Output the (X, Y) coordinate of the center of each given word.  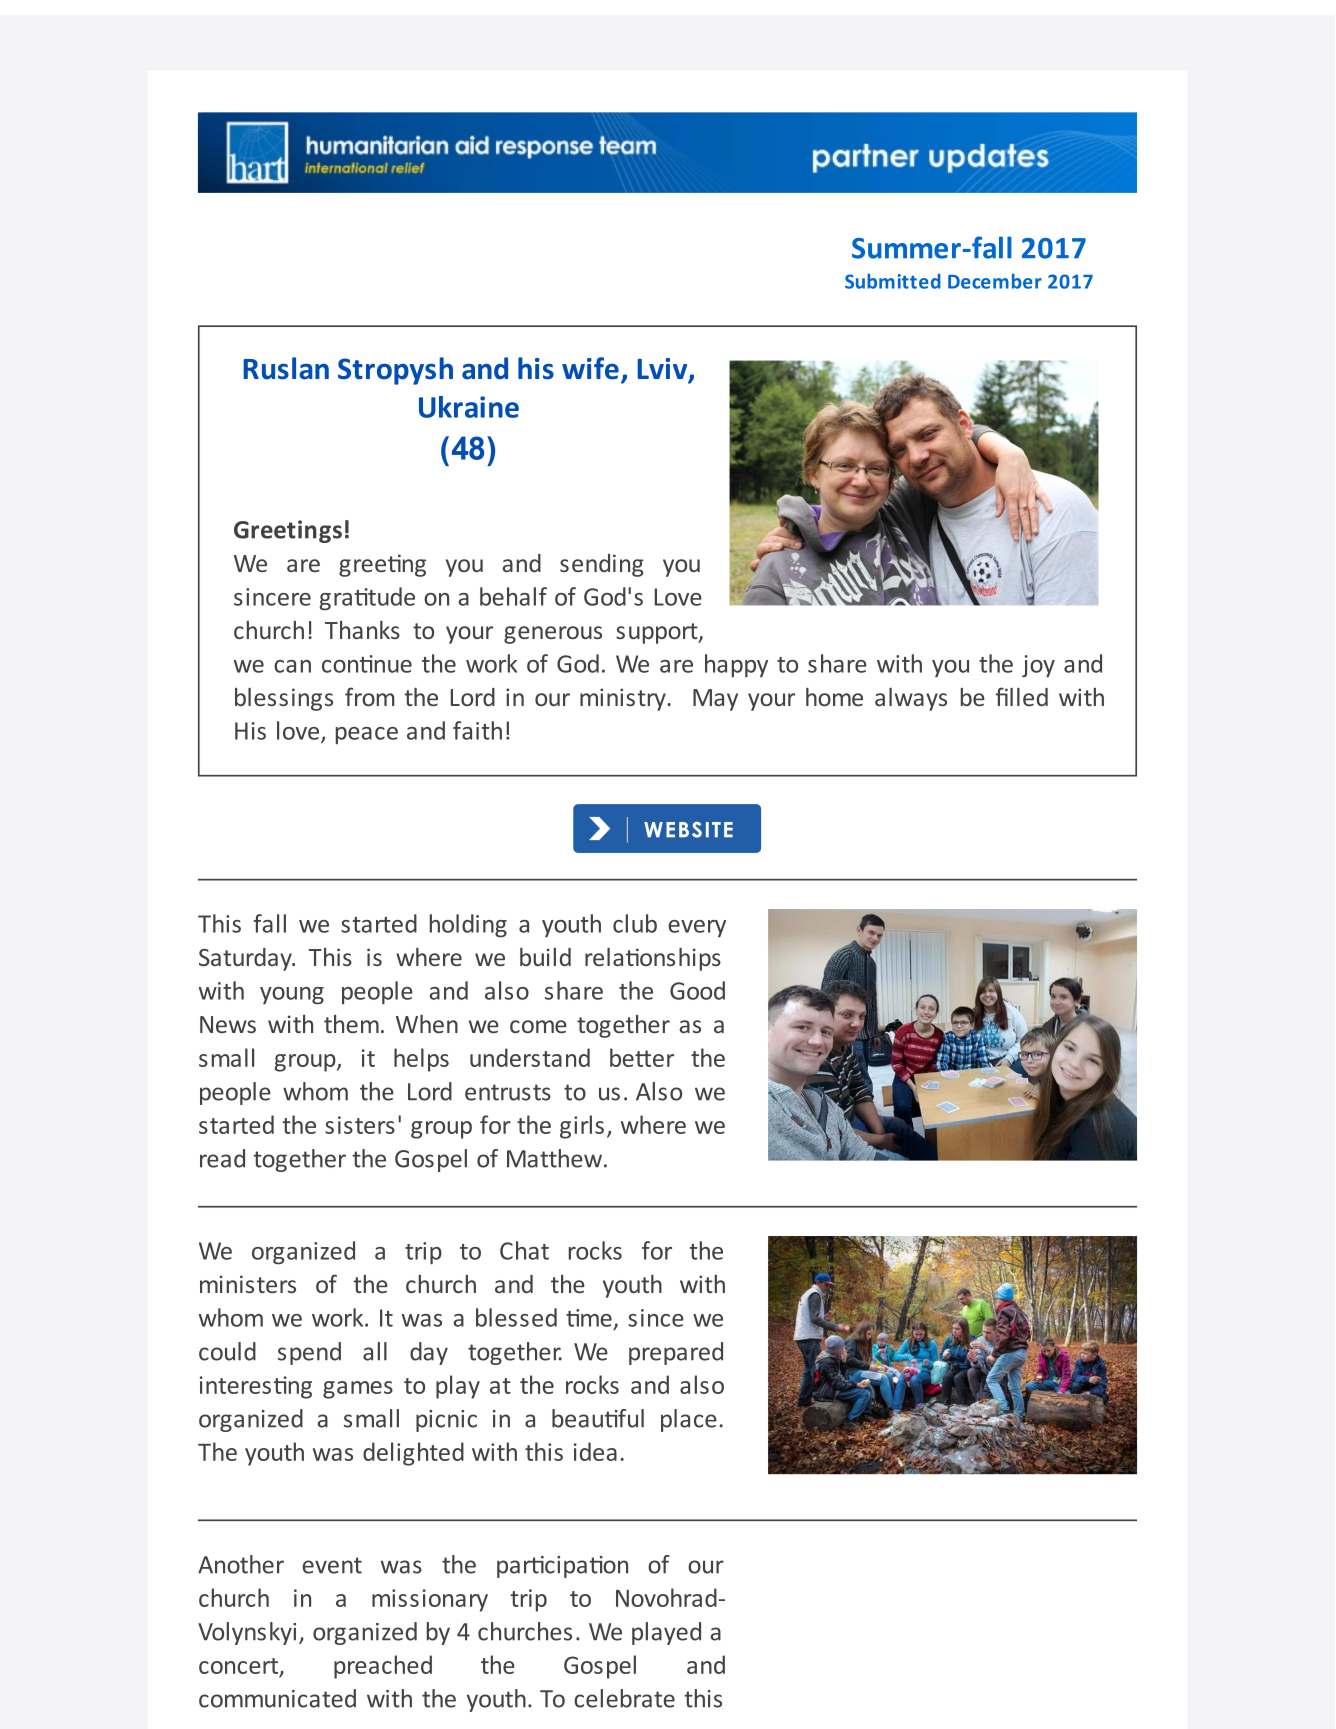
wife (590, 368)
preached (383, 1667)
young (292, 996)
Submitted (893, 281)
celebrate (624, 1698)
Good (697, 990)
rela (604, 957)
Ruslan (286, 368)
